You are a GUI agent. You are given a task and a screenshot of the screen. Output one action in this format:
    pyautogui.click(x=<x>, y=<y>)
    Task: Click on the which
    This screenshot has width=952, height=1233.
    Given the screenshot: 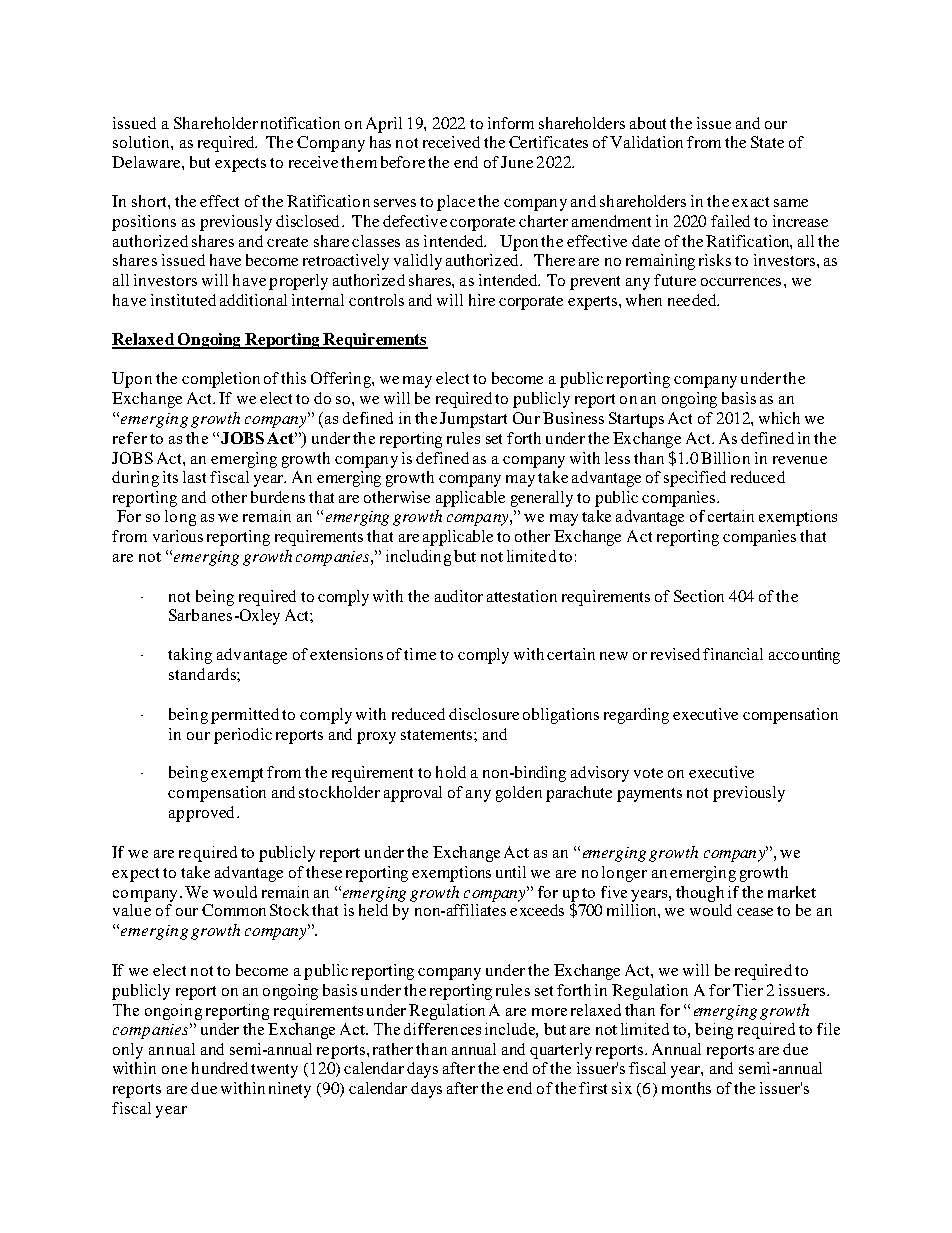 What is the action you would take?
    pyautogui.click(x=779, y=418)
